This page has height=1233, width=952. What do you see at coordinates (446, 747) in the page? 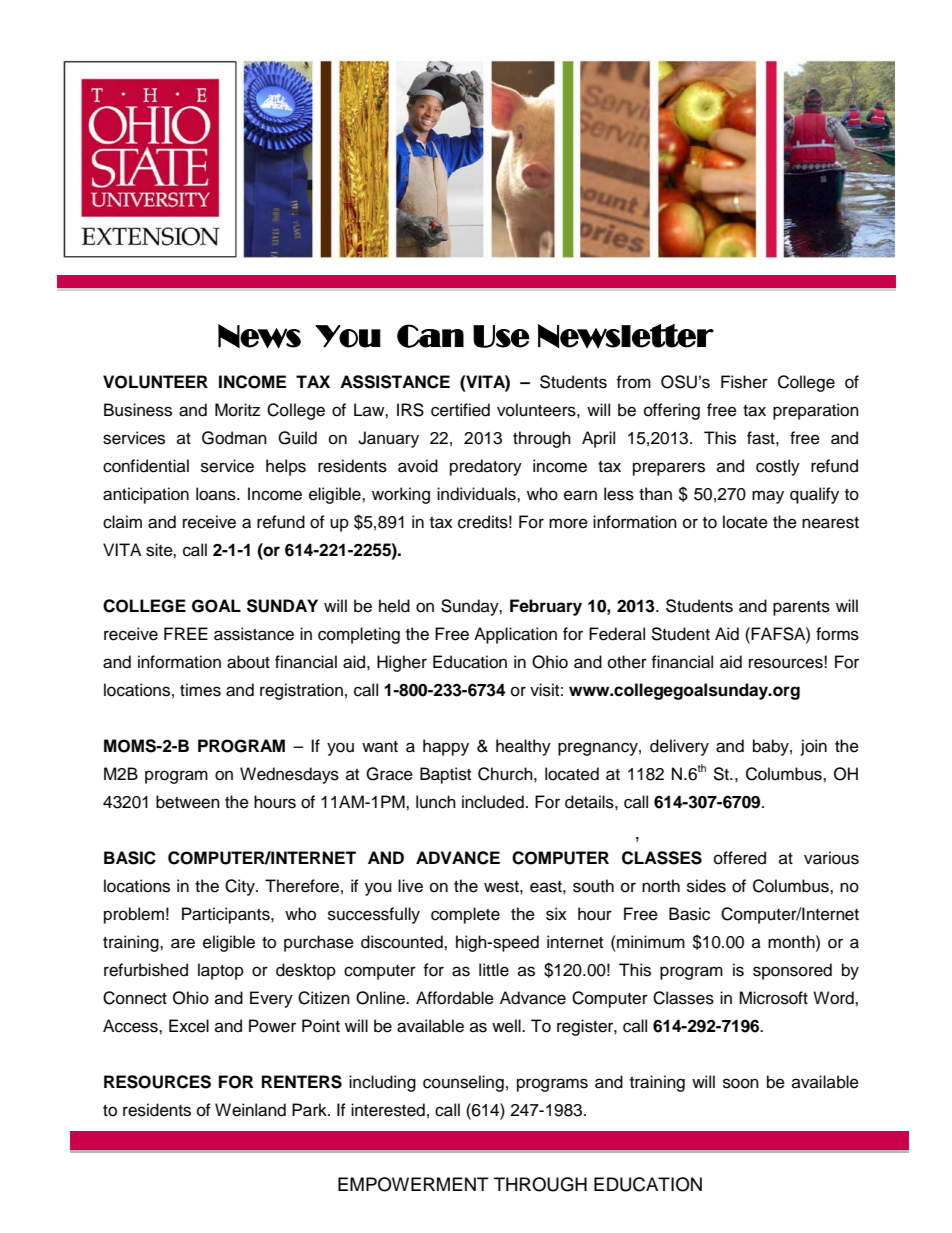
I see `happy` at bounding box center [446, 747].
